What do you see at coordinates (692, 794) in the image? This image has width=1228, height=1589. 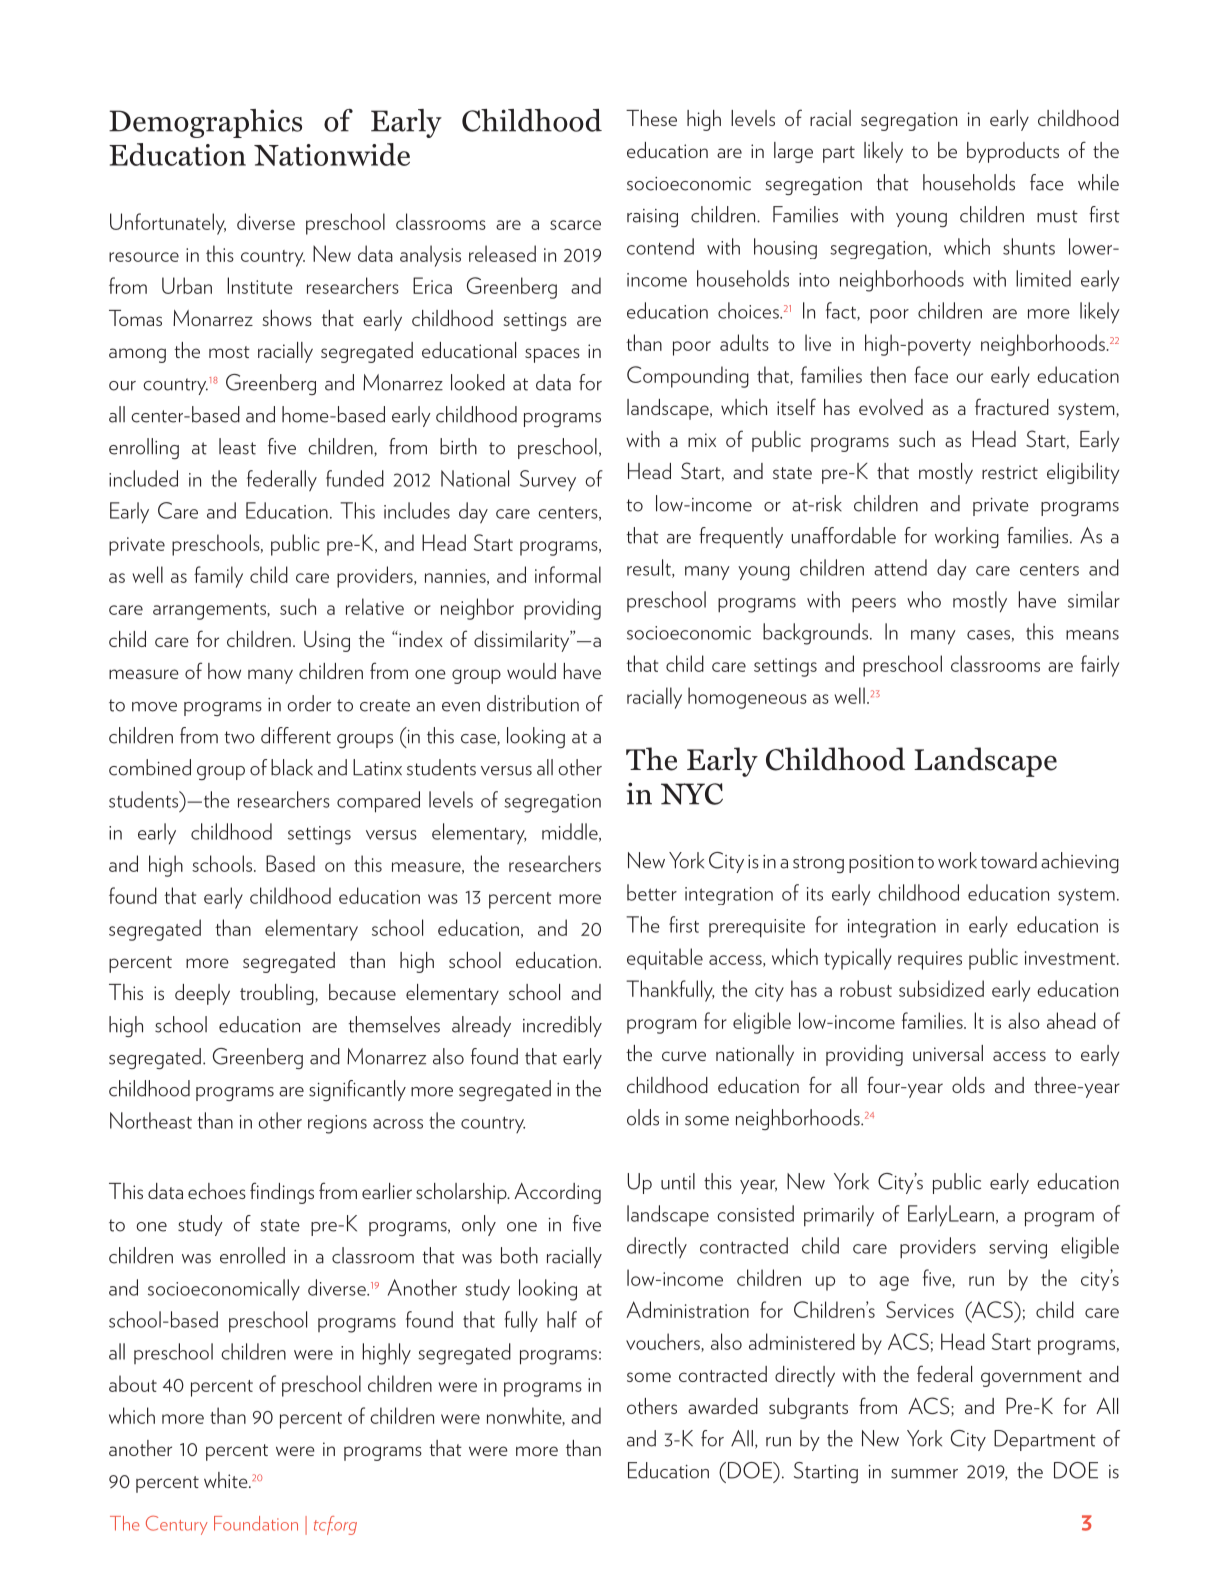 I see `NYC` at bounding box center [692, 794].
